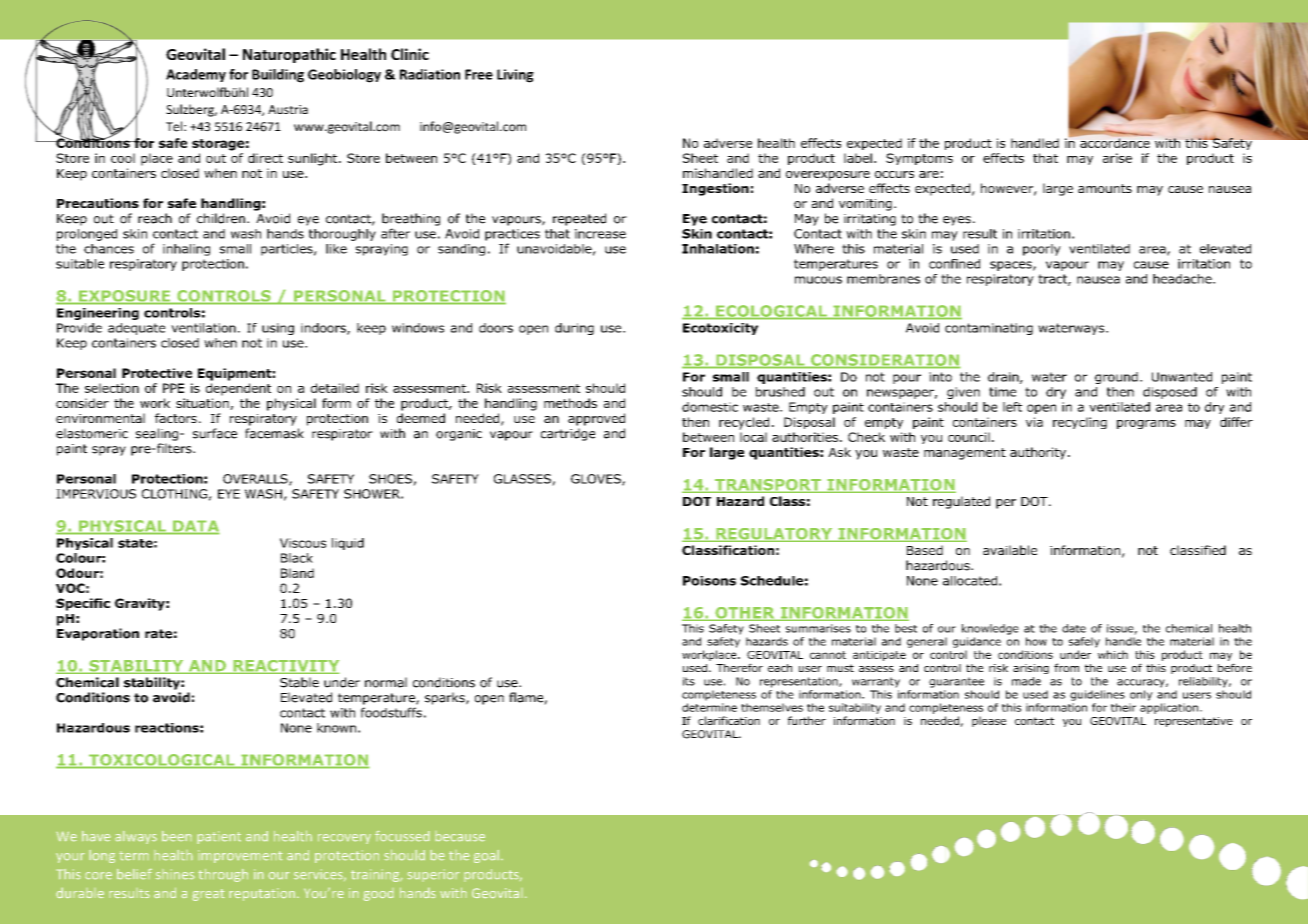 This screenshot has width=1308, height=924. What do you see at coordinates (223, 875) in the screenshot?
I see `through` at bounding box center [223, 875].
